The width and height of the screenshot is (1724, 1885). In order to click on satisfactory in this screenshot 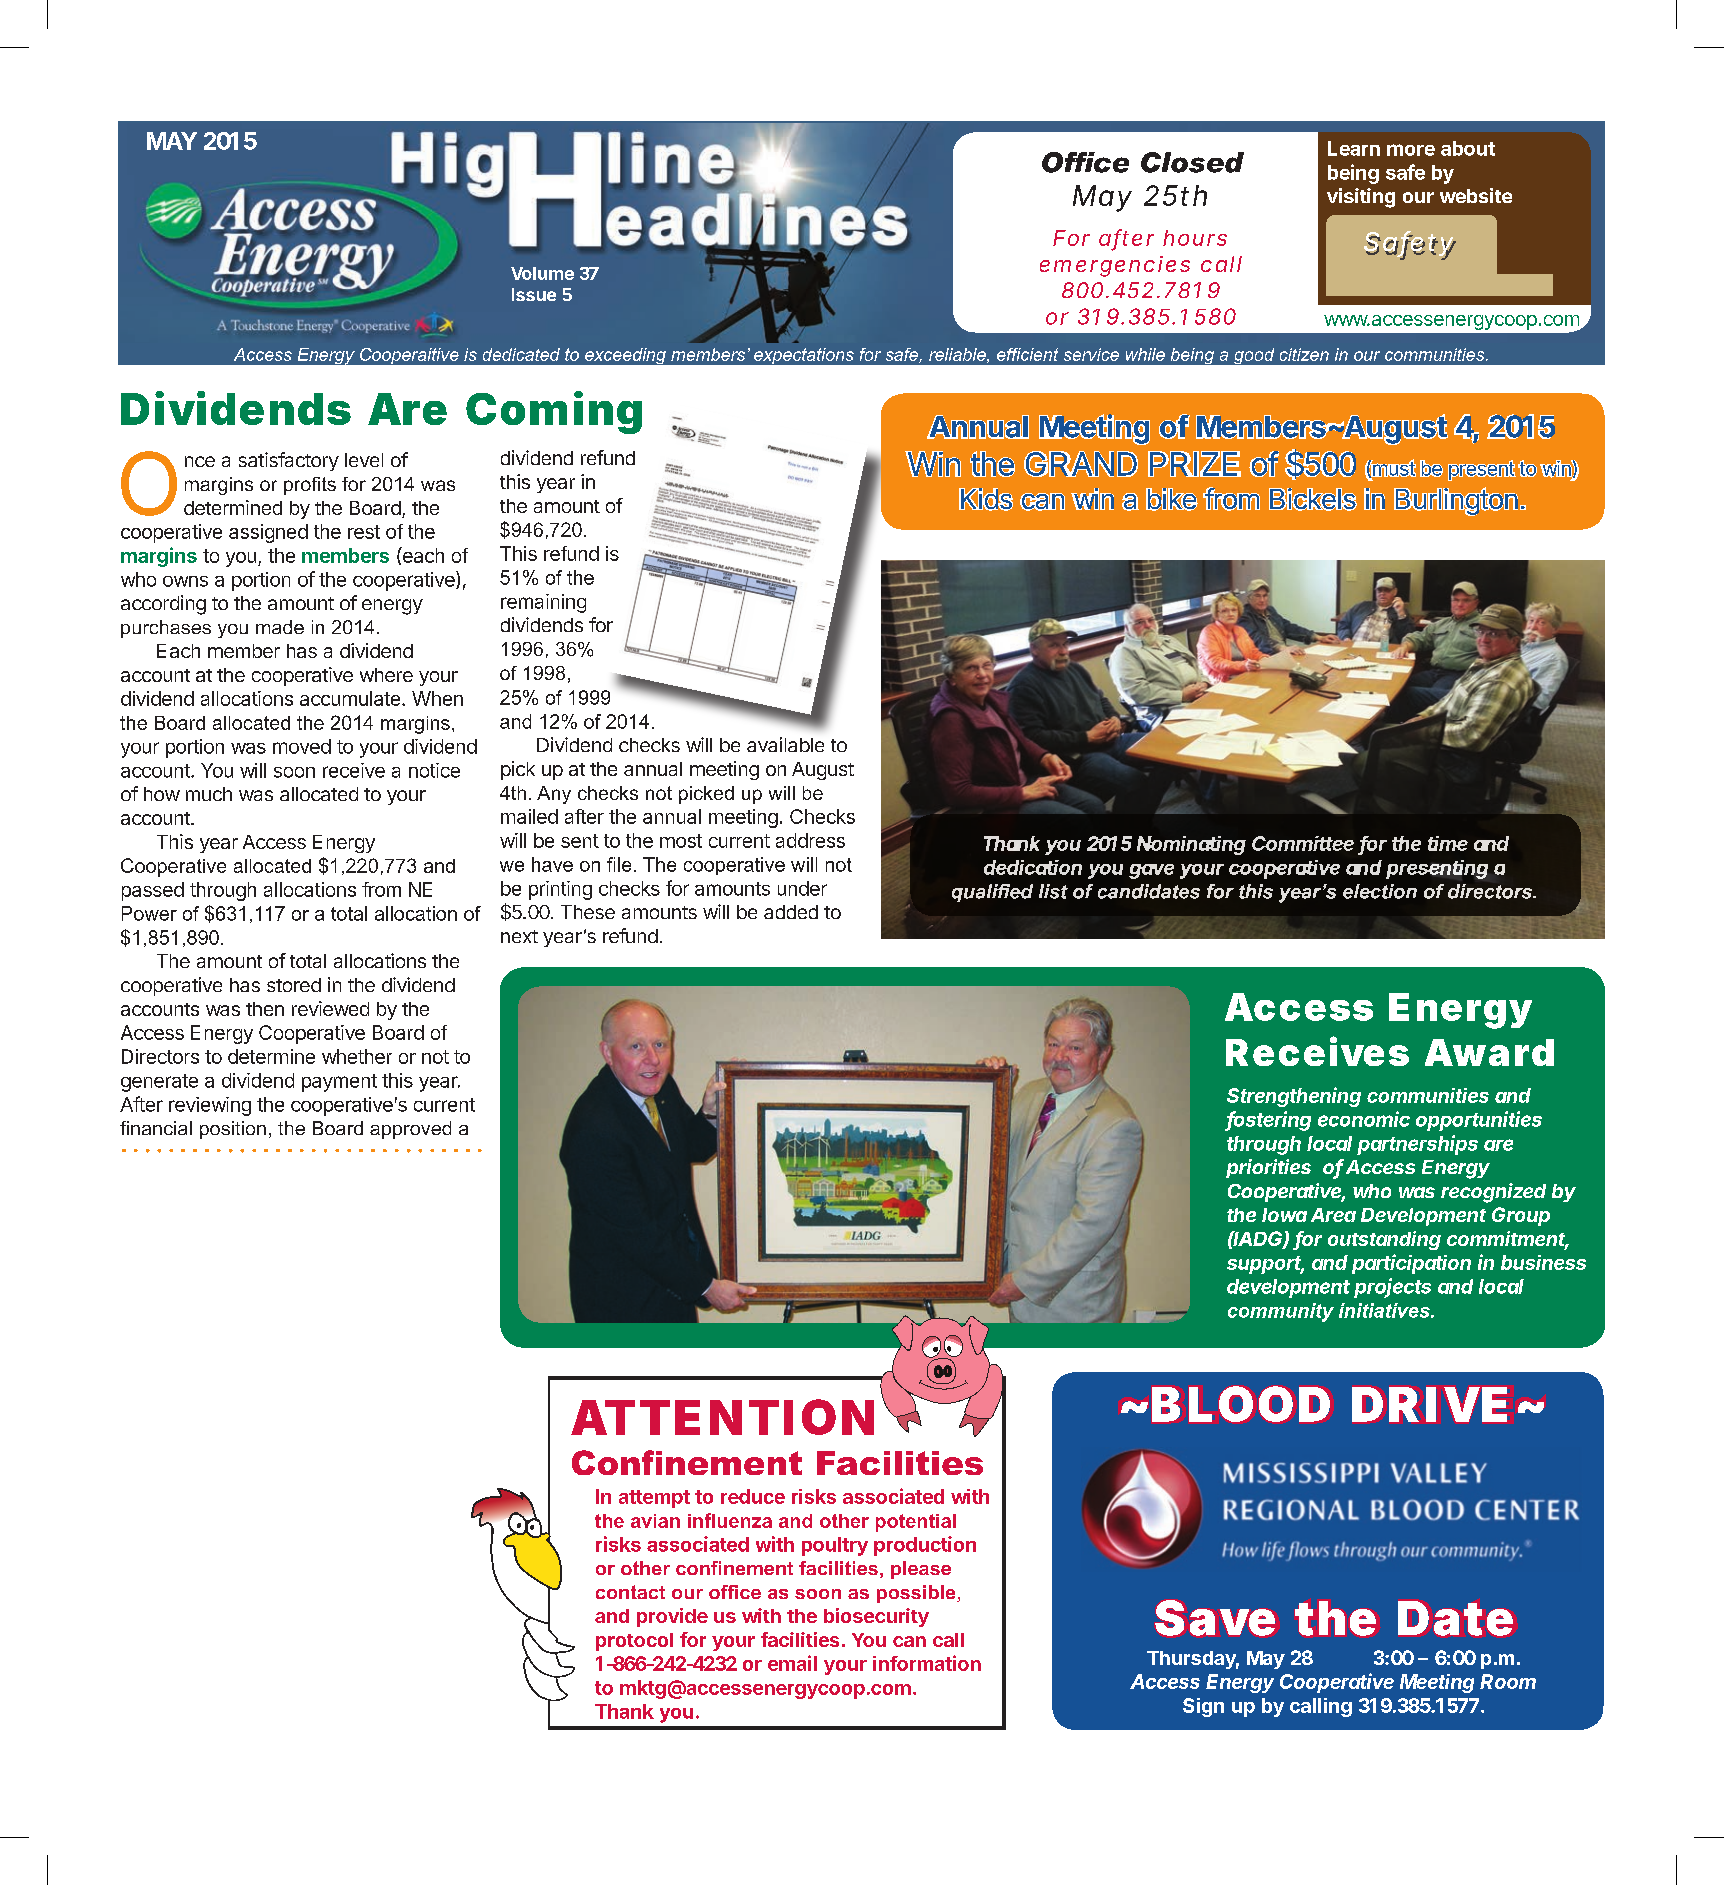, I will do `click(289, 461)`.
